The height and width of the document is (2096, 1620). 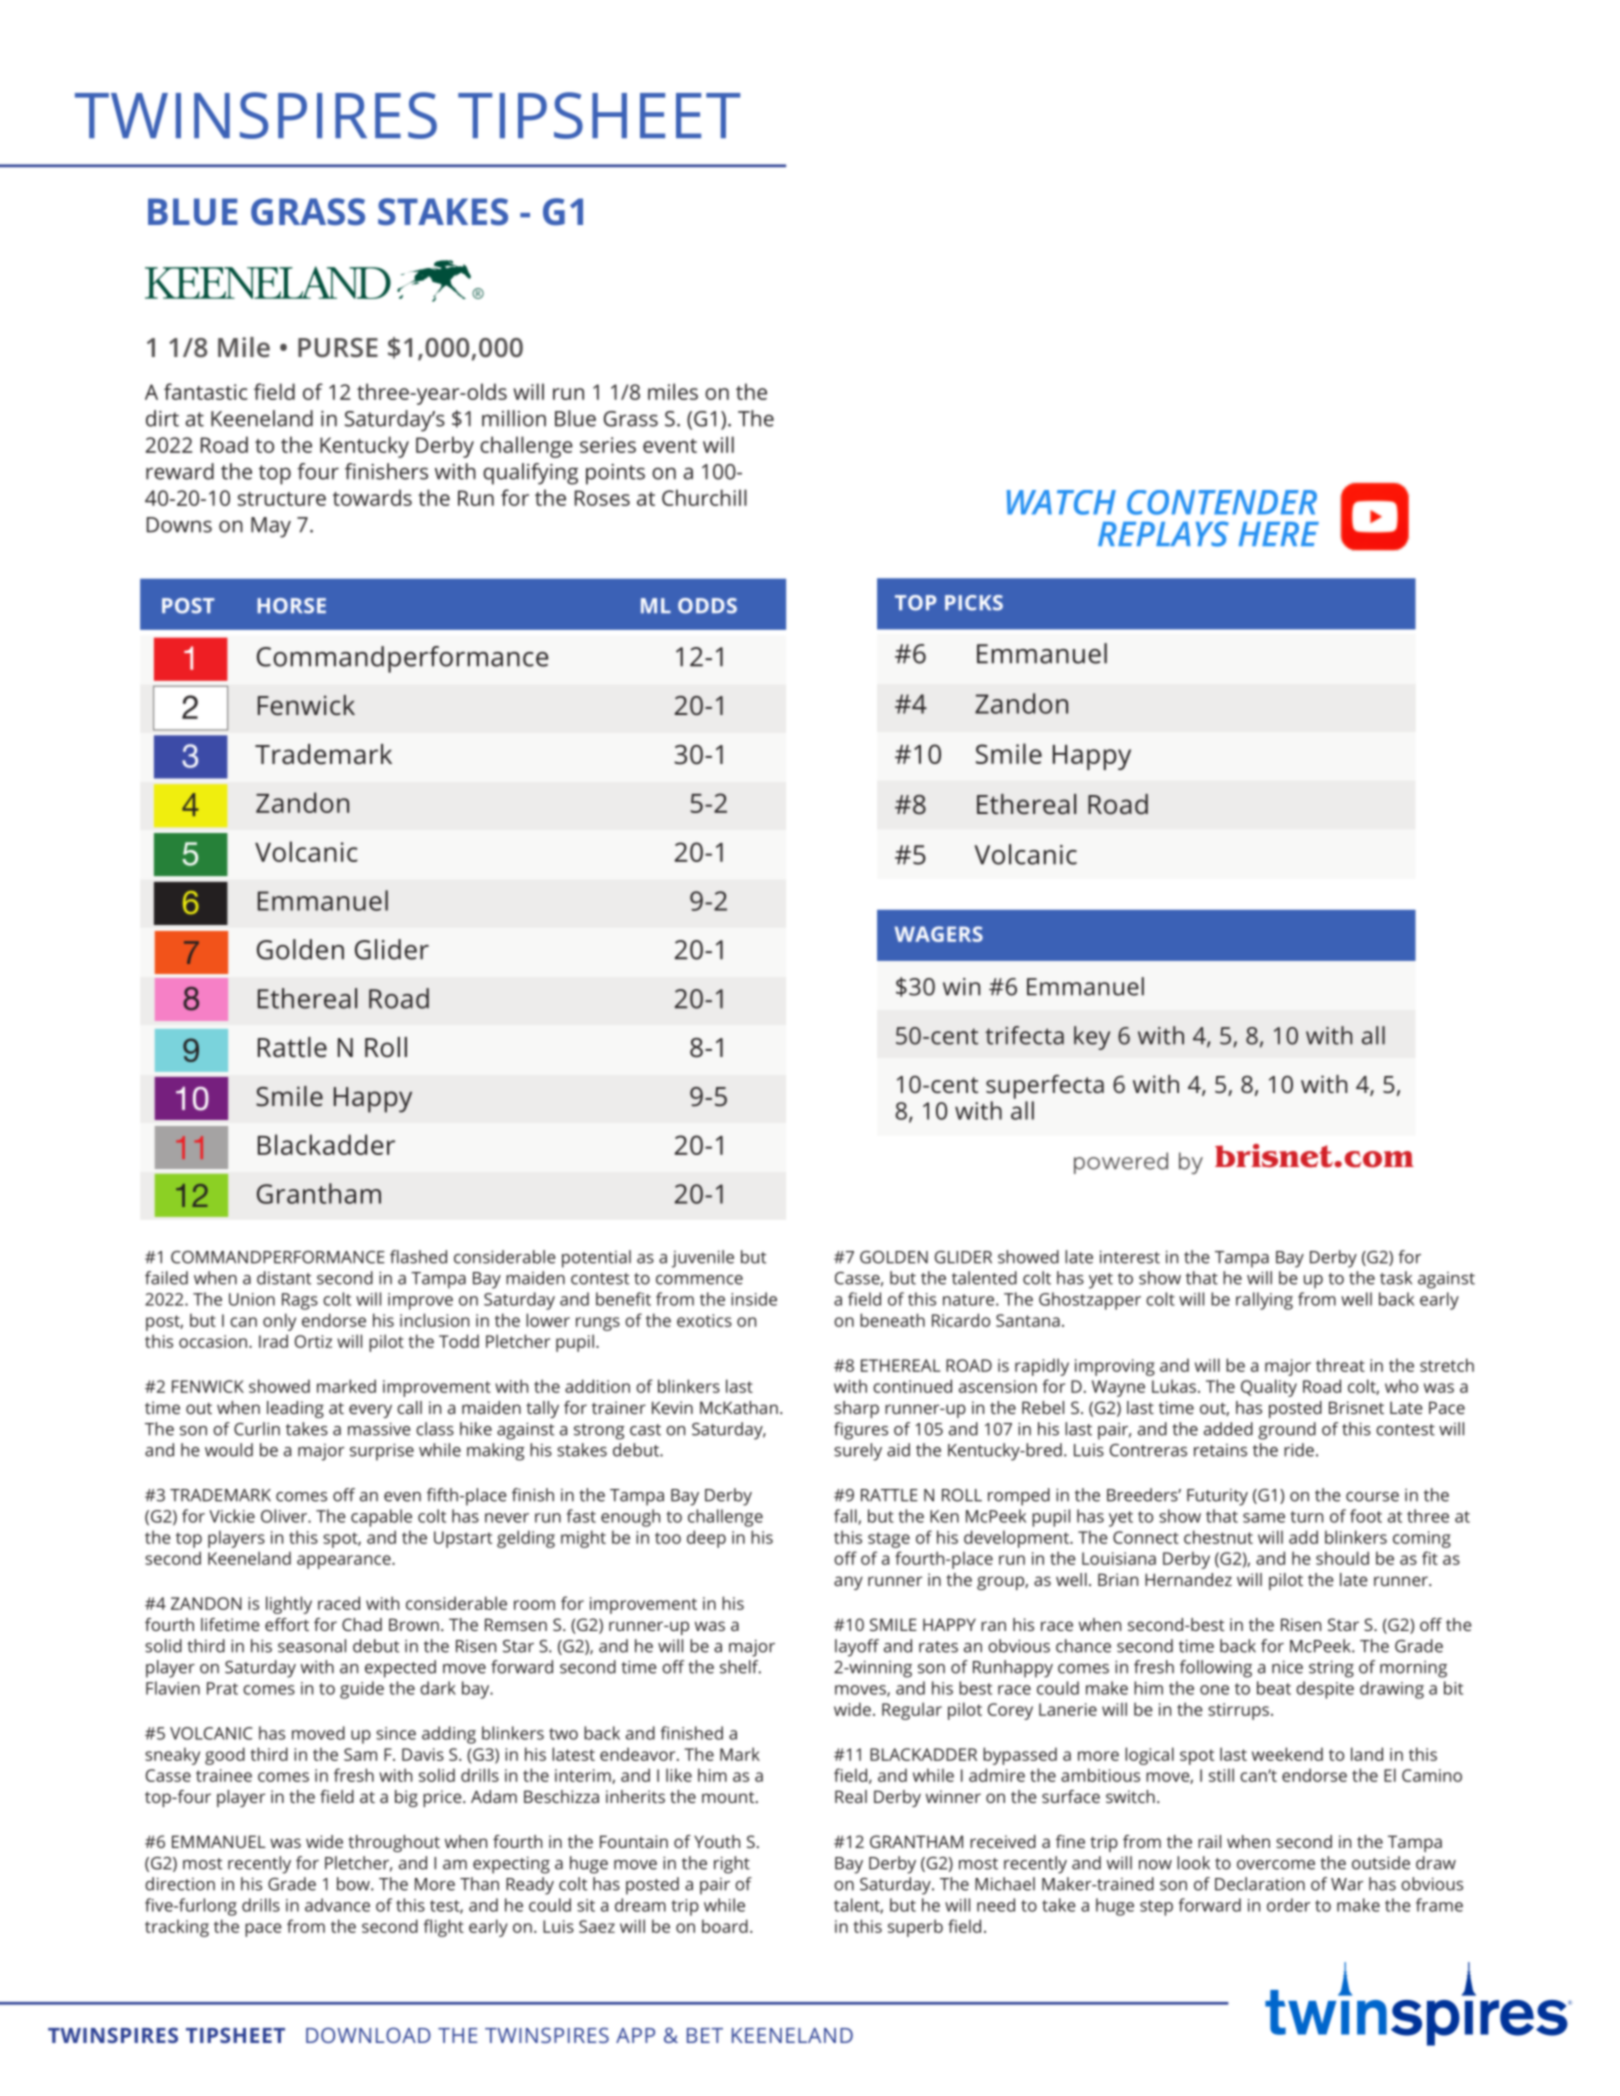 What do you see at coordinates (725, 1926) in the document?
I see `board` at bounding box center [725, 1926].
